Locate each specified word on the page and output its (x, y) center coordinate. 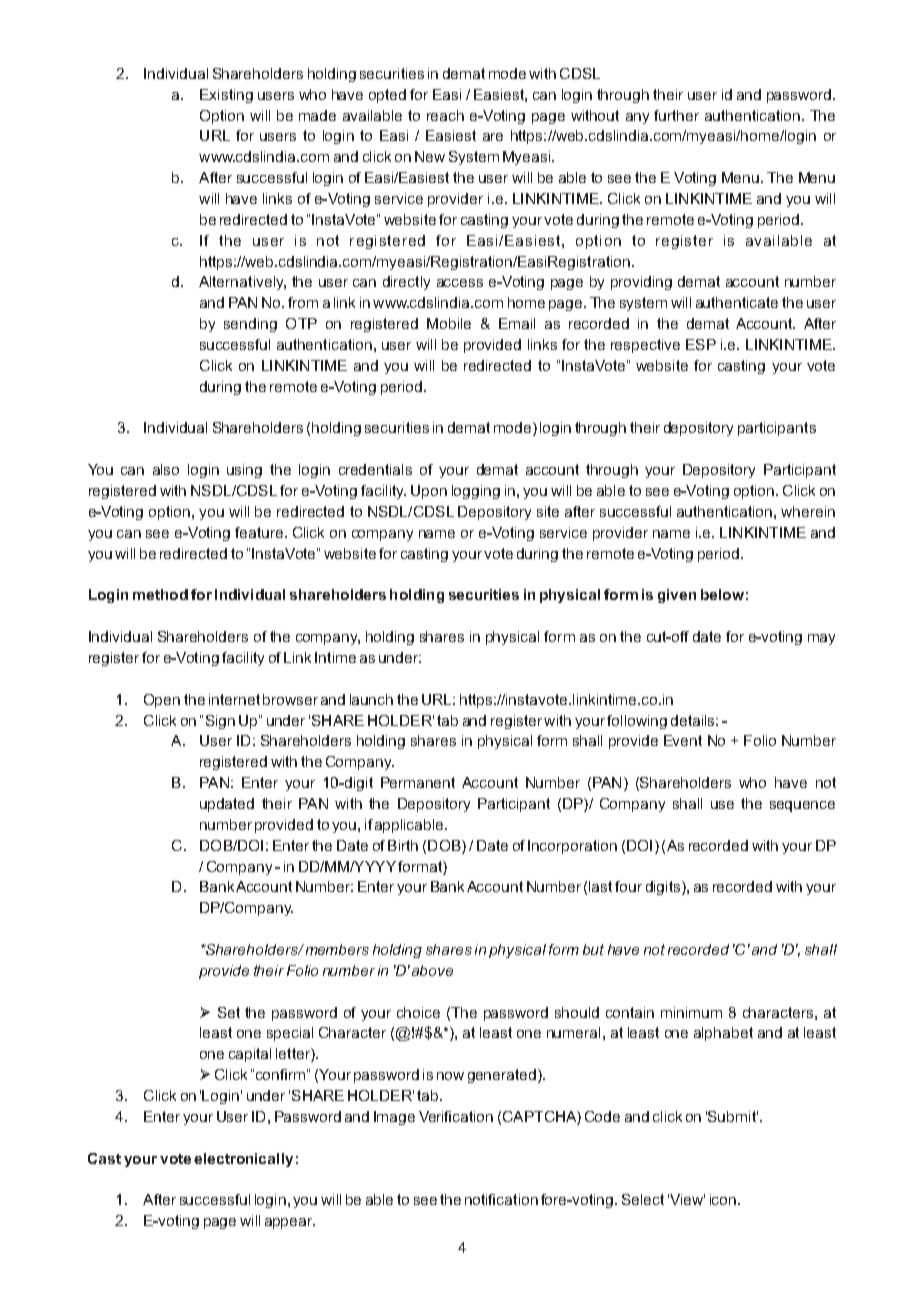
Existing (226, 96)
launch (371, 699)
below (722, 594)
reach (445, 115)
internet (234, 699)
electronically (243, 1160)
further (676, 115)
